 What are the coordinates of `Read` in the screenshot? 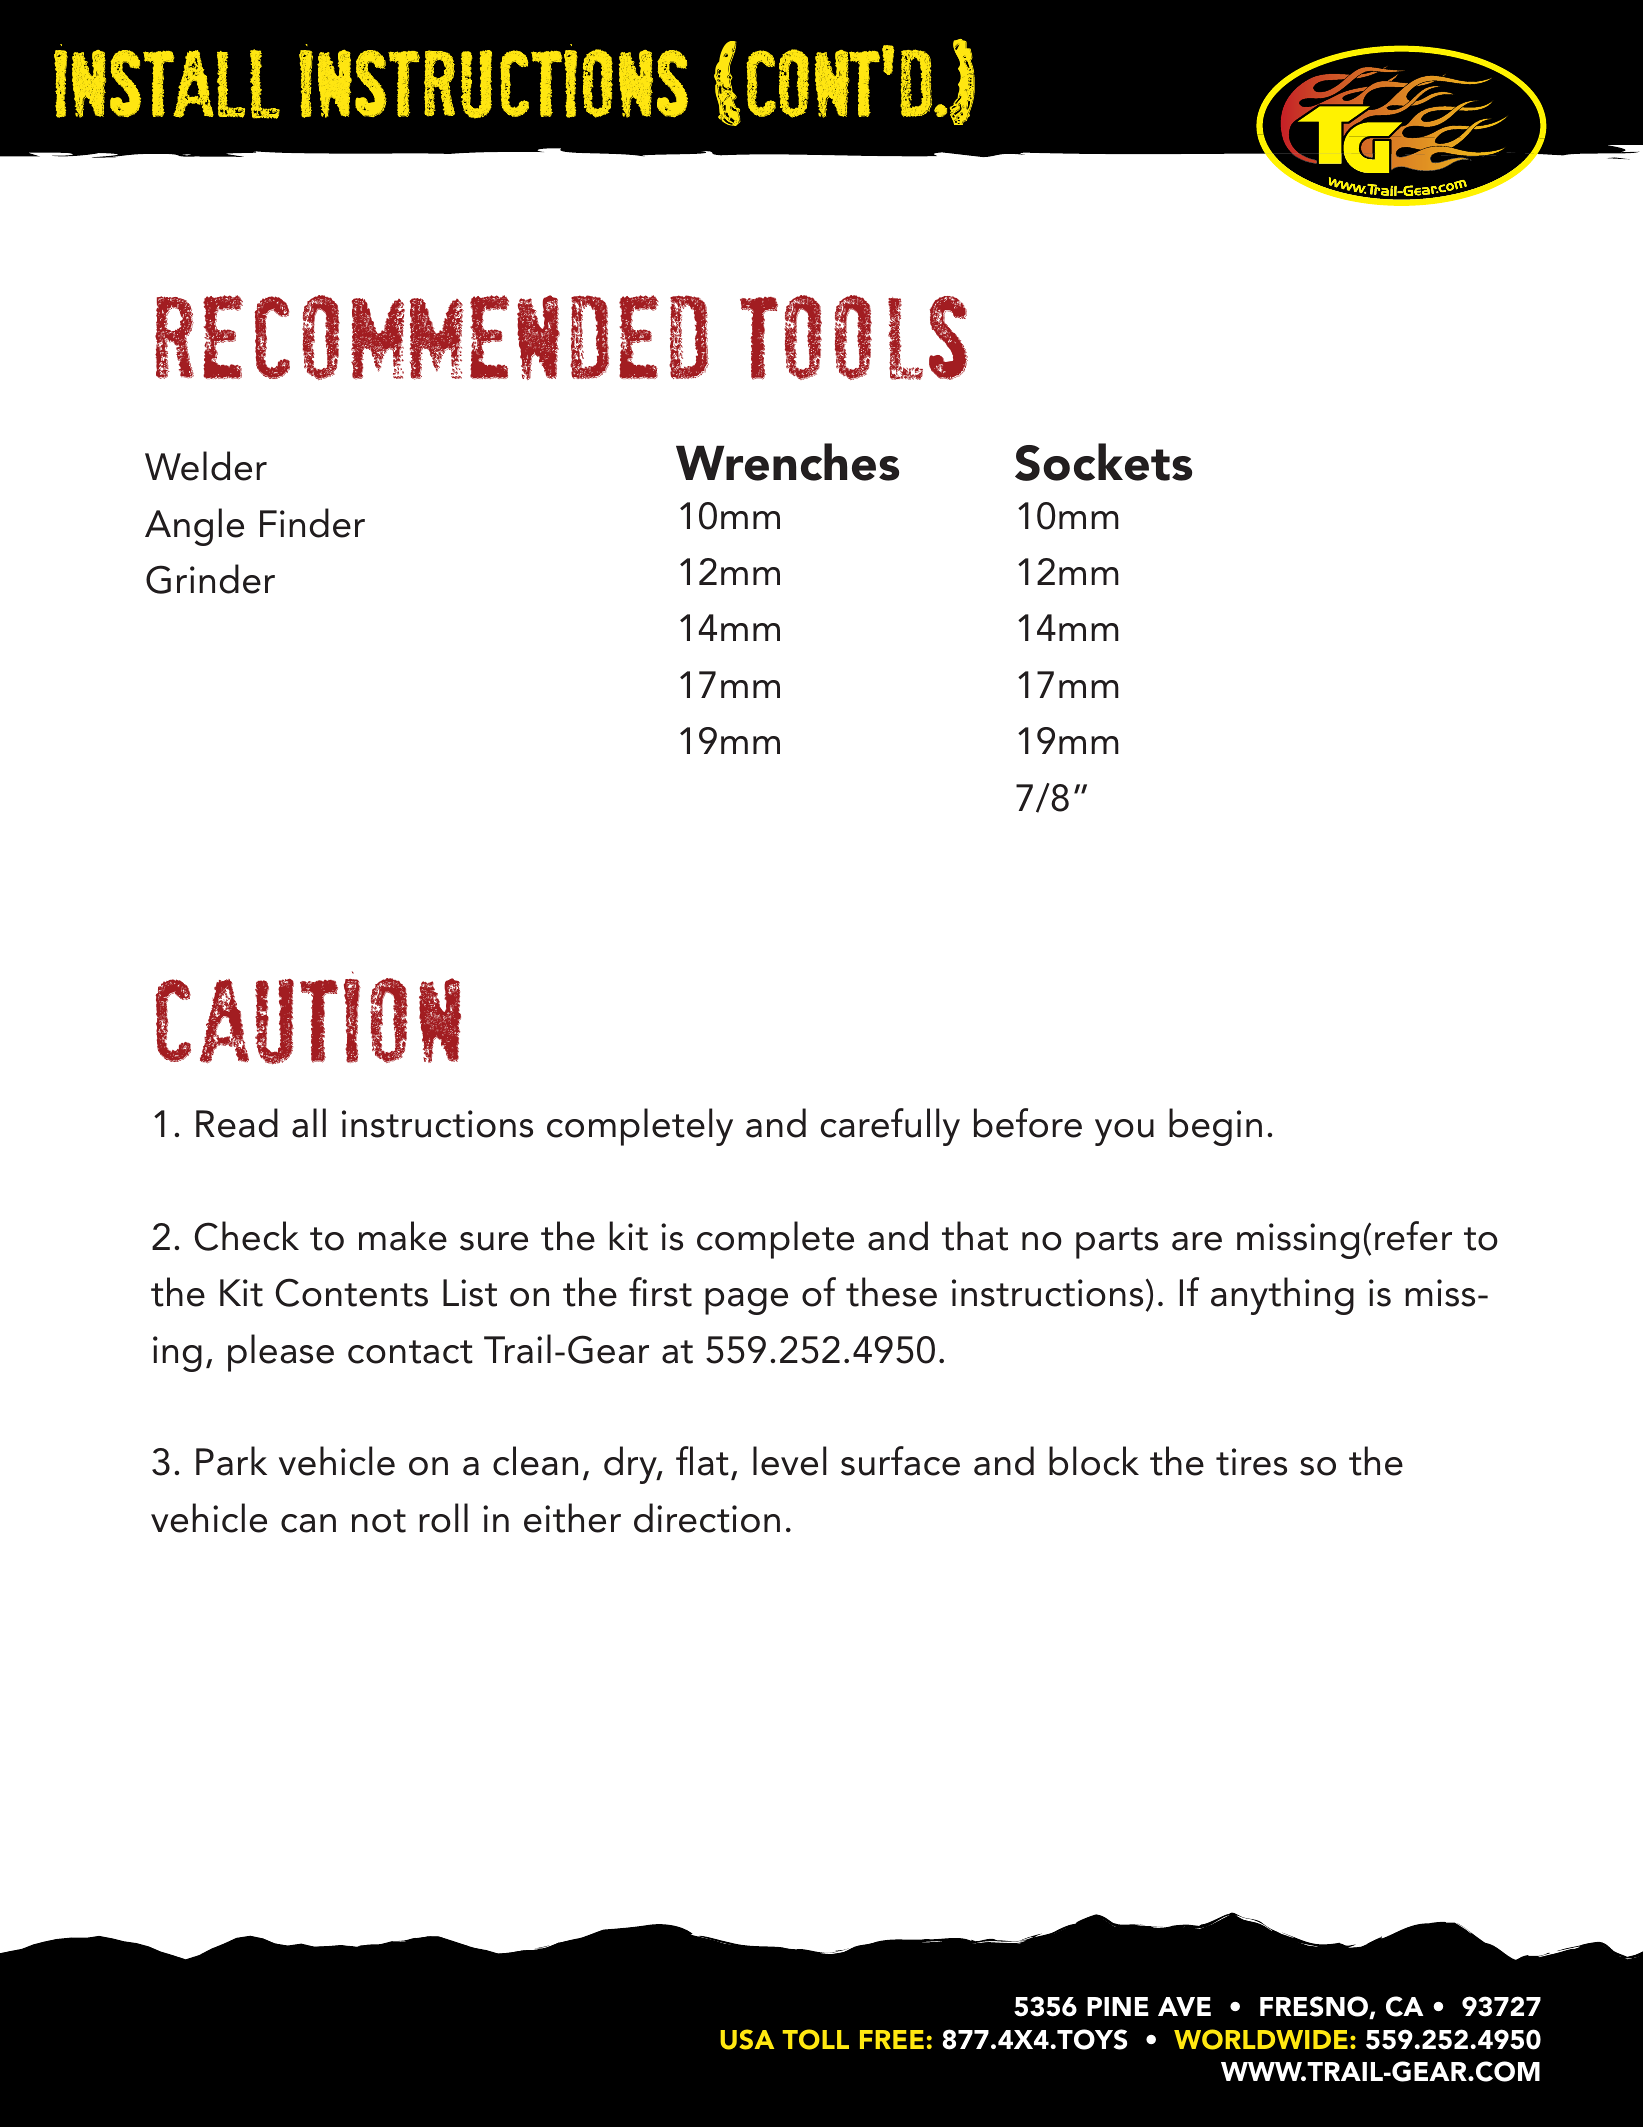 It's located at (237, 1123).
